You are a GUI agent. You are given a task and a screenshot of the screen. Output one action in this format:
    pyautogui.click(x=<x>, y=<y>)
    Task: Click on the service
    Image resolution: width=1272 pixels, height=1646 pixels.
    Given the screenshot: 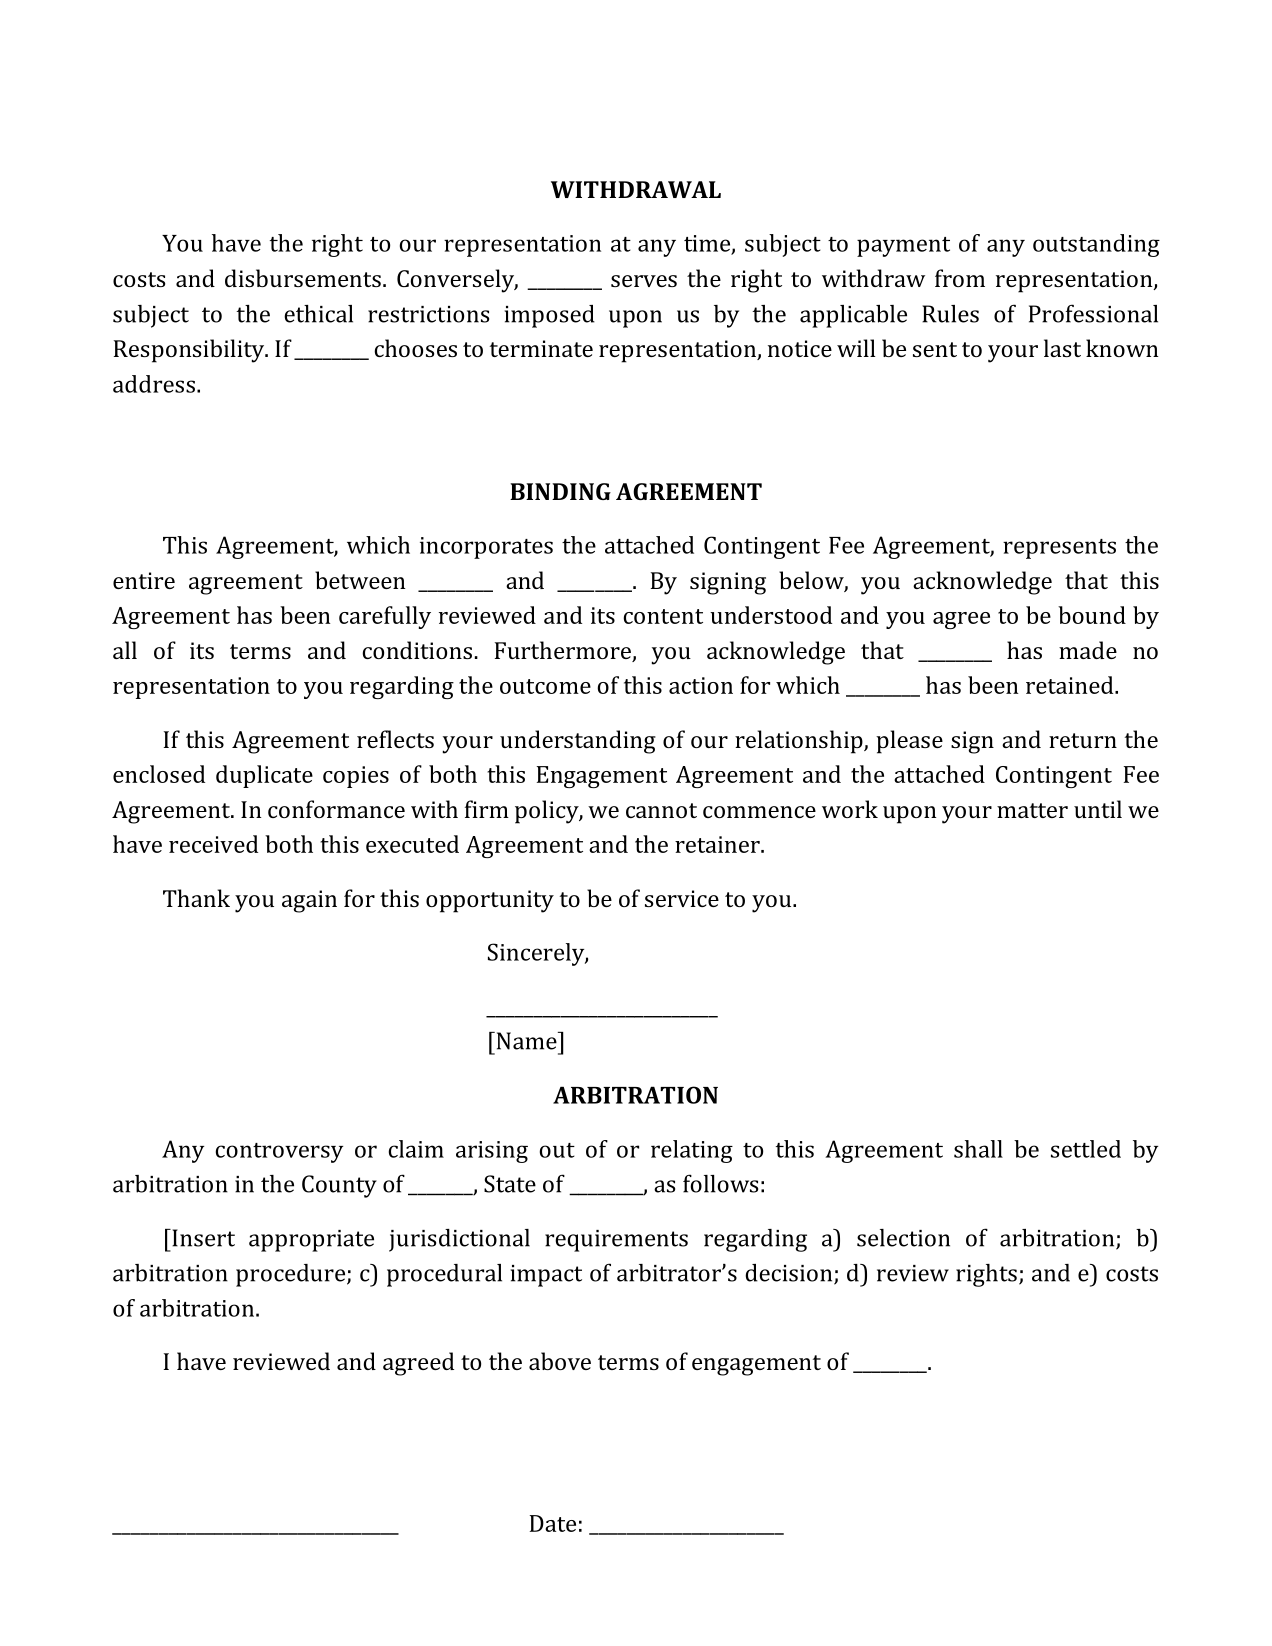 What is the action you would take?
    pyautogui.click(x=682, y=898)
